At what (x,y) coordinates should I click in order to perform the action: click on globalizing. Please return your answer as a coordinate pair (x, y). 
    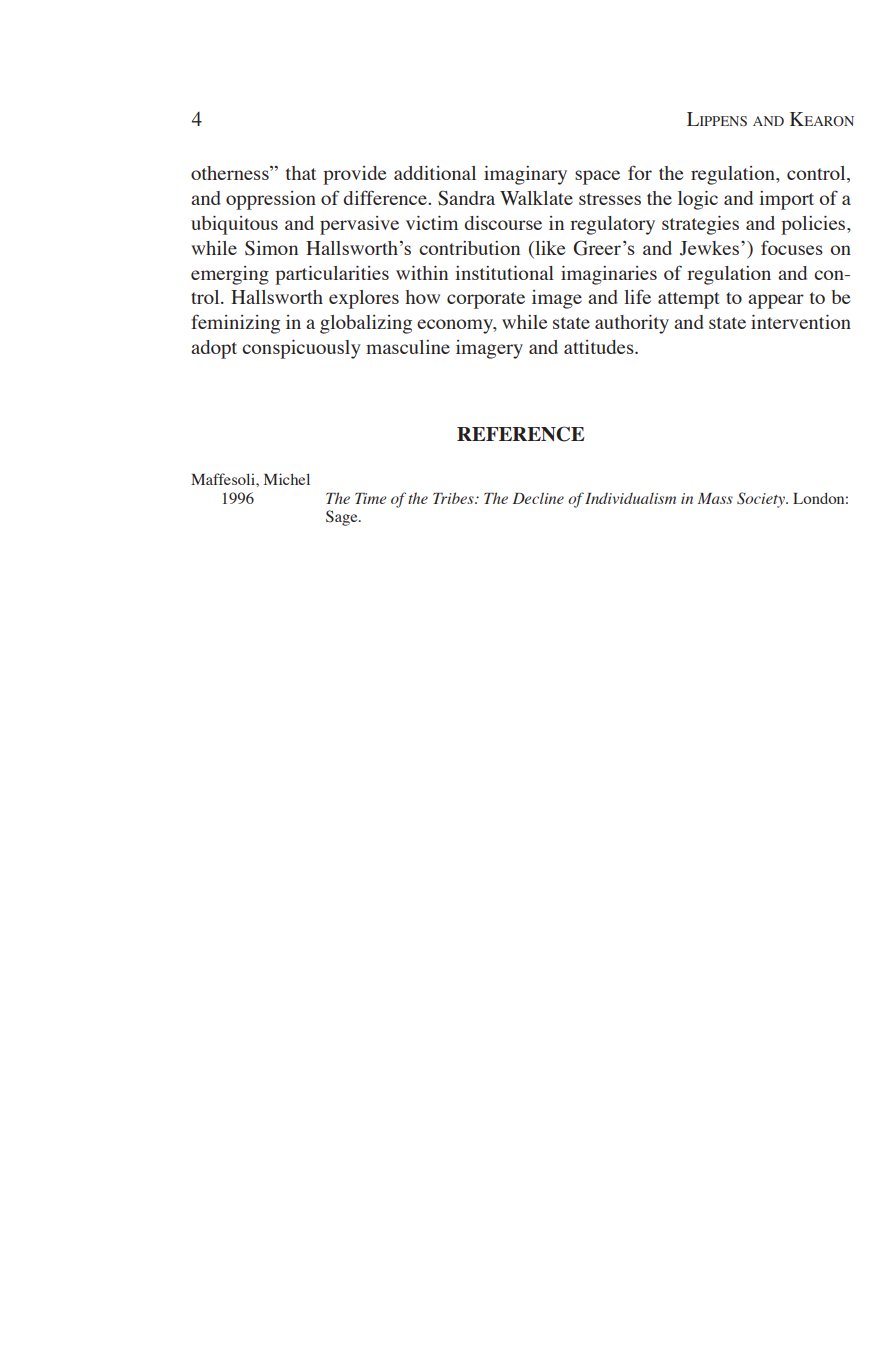
    Looking at the image, I should click on (366, 324).
